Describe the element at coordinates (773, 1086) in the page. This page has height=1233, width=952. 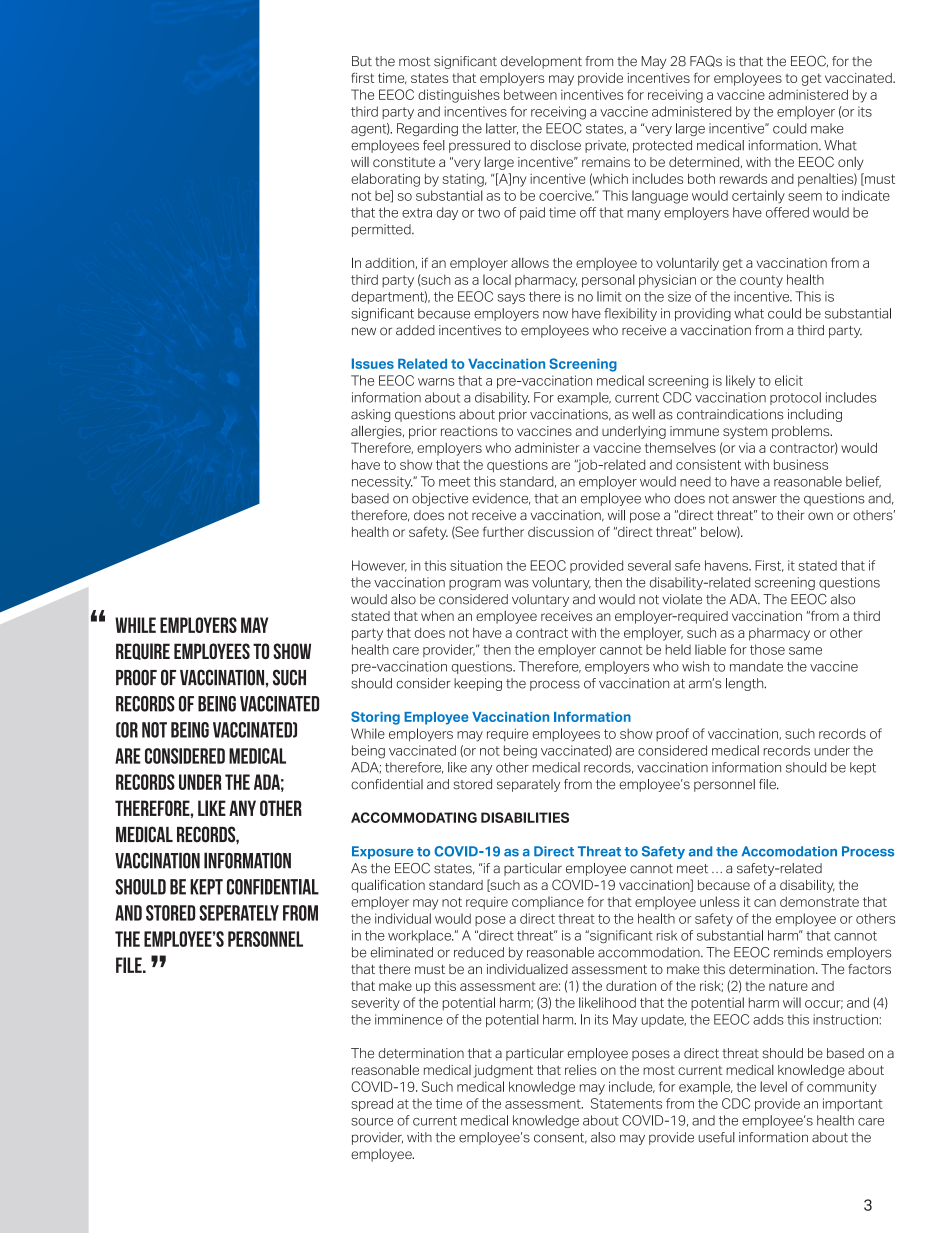
I see `level` at that location.
